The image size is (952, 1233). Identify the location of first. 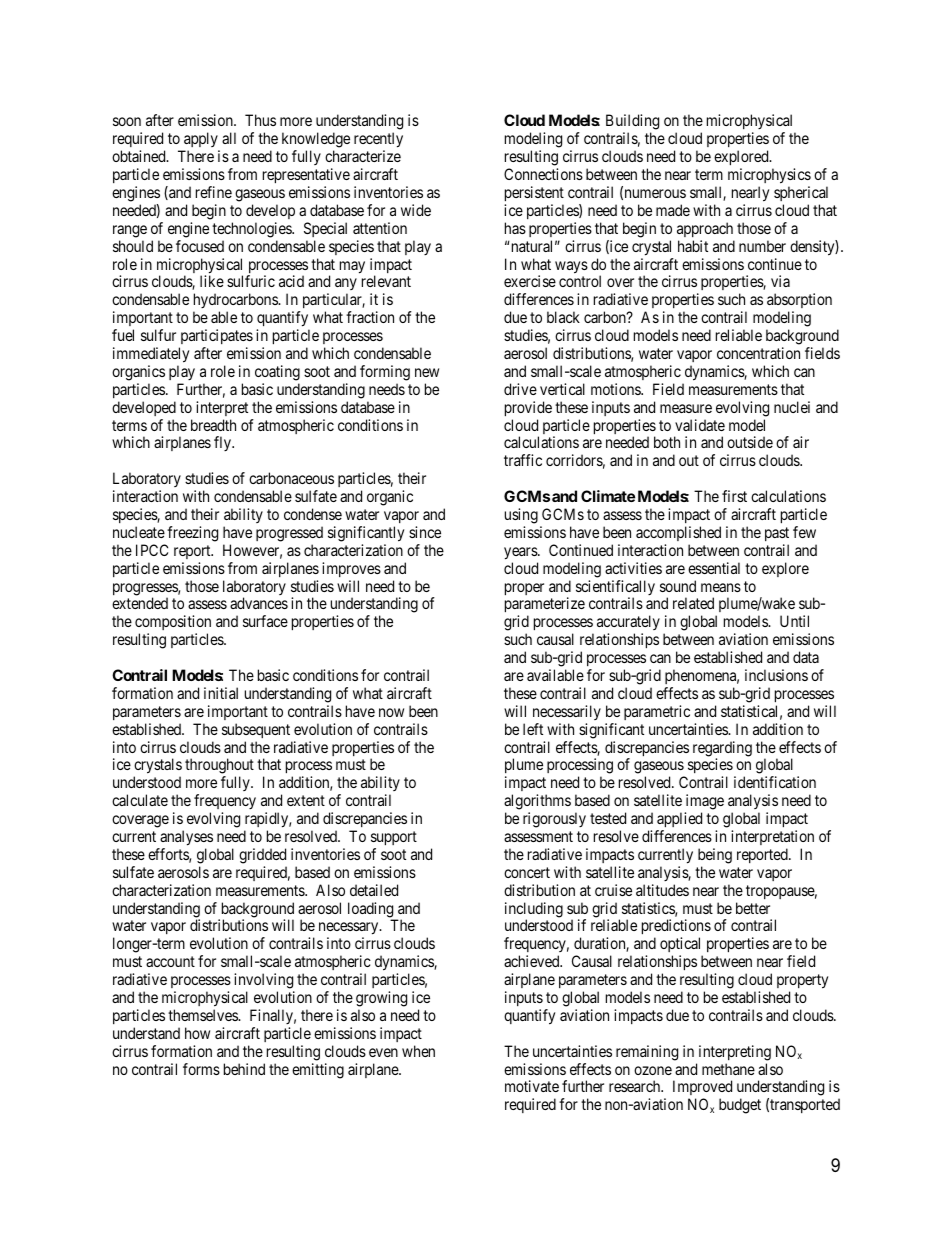
(734, 496).
